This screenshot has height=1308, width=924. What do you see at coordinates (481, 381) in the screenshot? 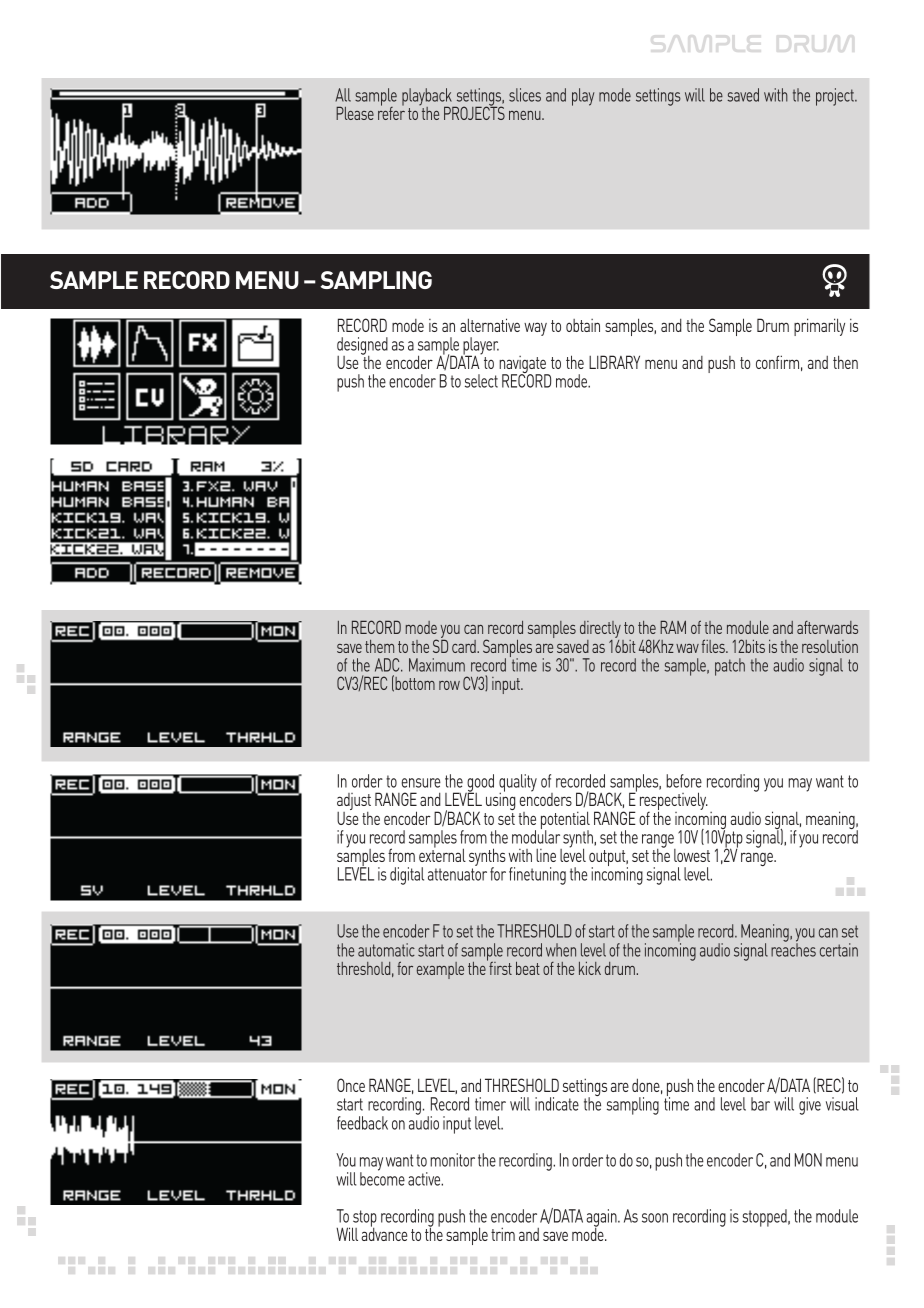
I see `select` at bounding box center [481, 381].
